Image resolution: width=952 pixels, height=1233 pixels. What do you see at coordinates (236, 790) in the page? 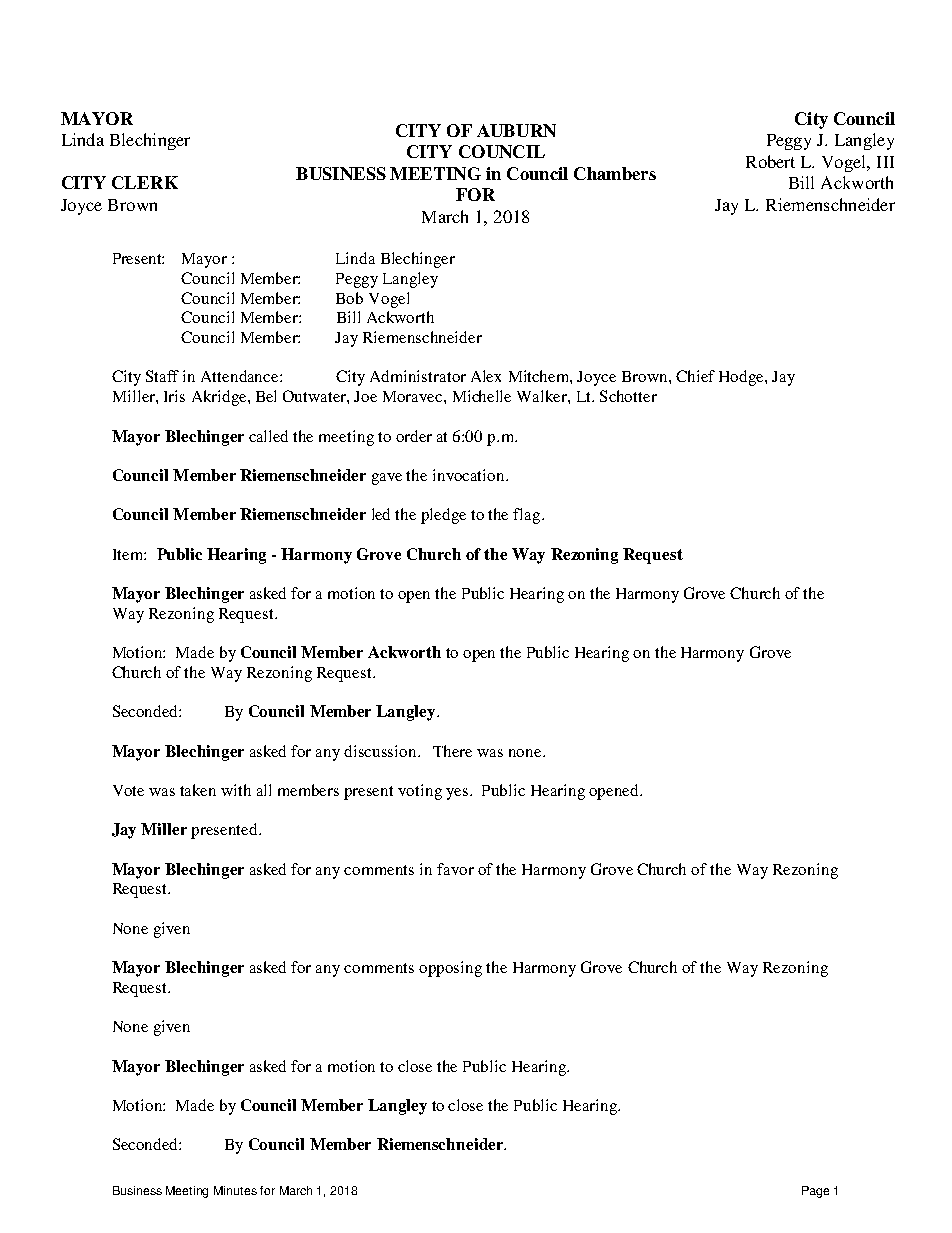
I see `with` at bounding box center [236, 790].
